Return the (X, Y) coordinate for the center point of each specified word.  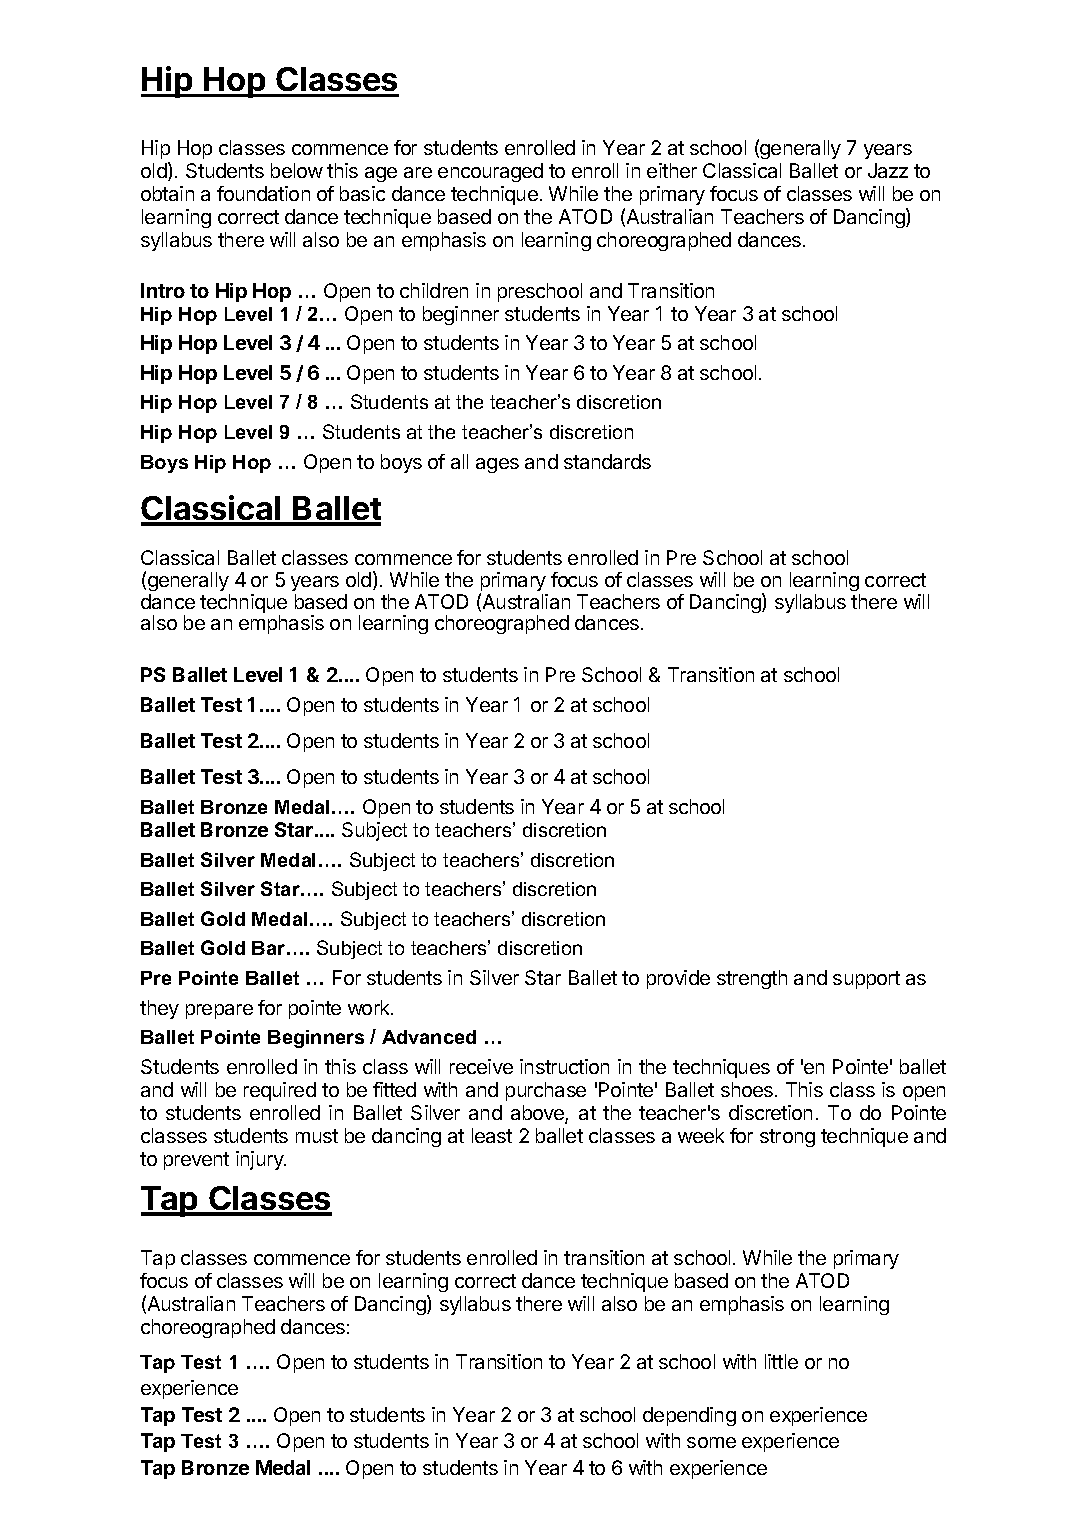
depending (689, 1416)
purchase (546, 1091)
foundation (263, 193)
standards (607, 461)
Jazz (888, 170)
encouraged (490, 172)
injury (260, 1160)
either (672, 170)
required (280, 1091)
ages (497, 465)
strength (752, 979)
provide (678, 979)
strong (787, 1138)
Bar (270, 948)
